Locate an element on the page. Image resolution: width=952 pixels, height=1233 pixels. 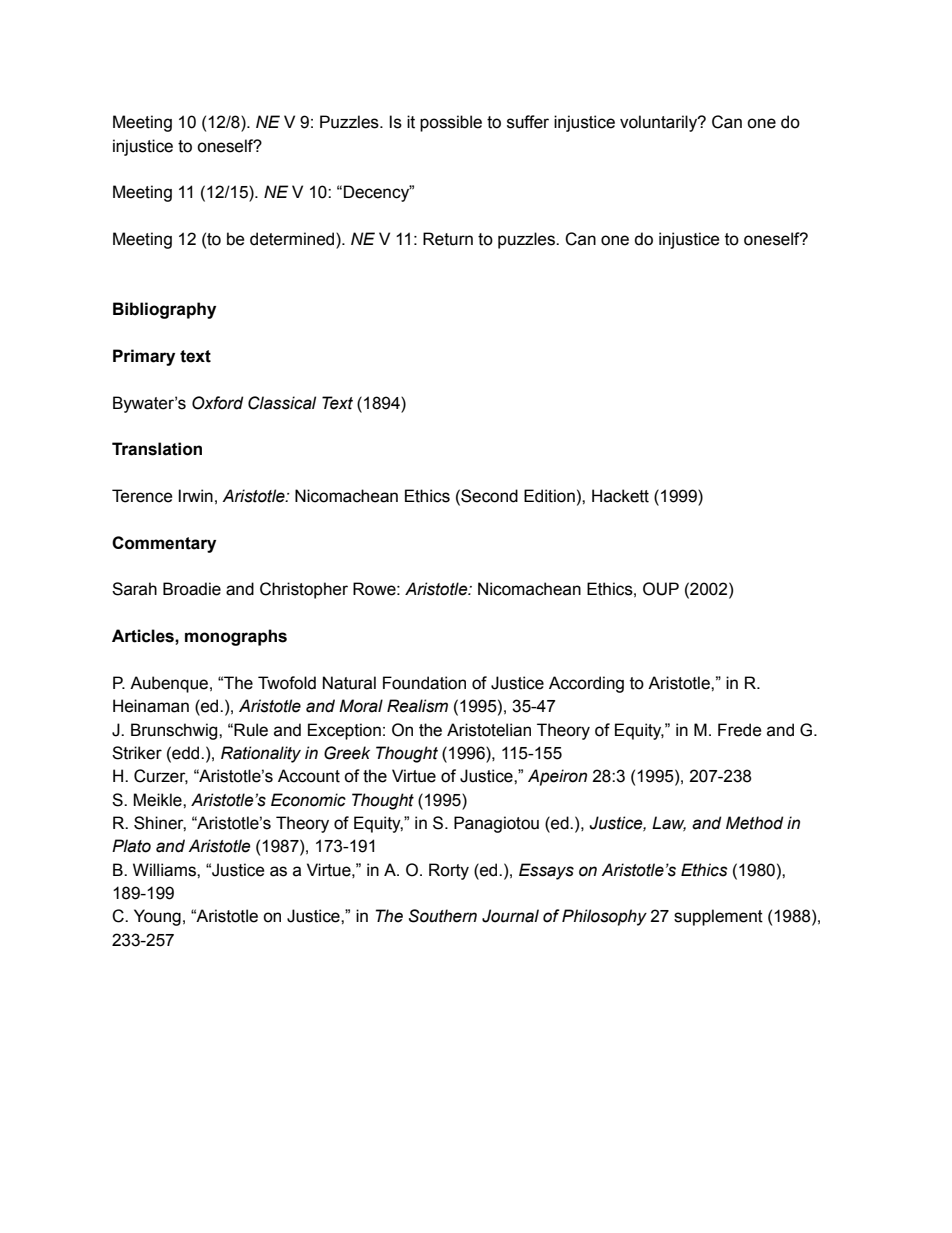
supplement is located at coordinates (718, 917).
